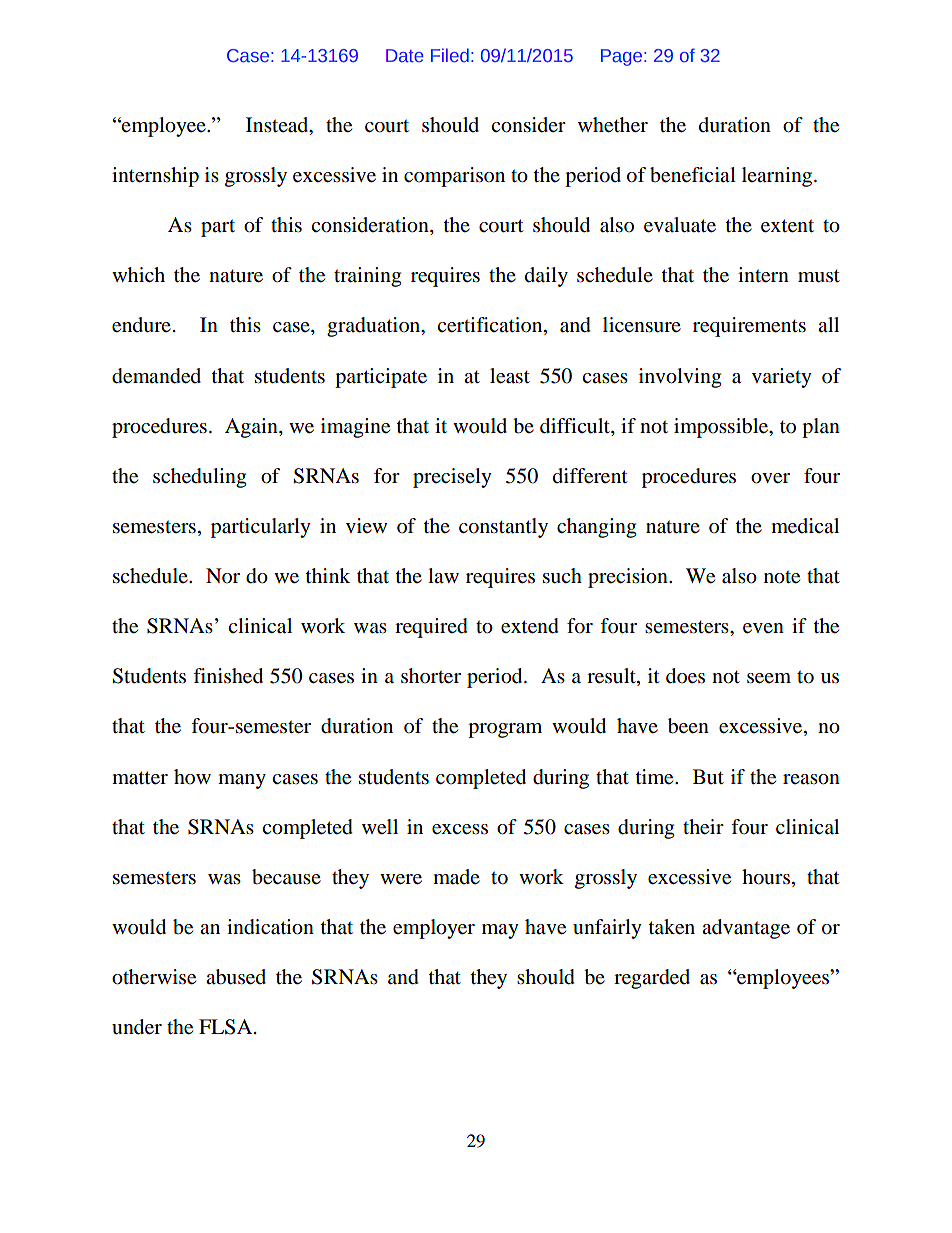 The height and width of the screenshot is (1233, 952). I want to click on constantly, so click(503, 528).
